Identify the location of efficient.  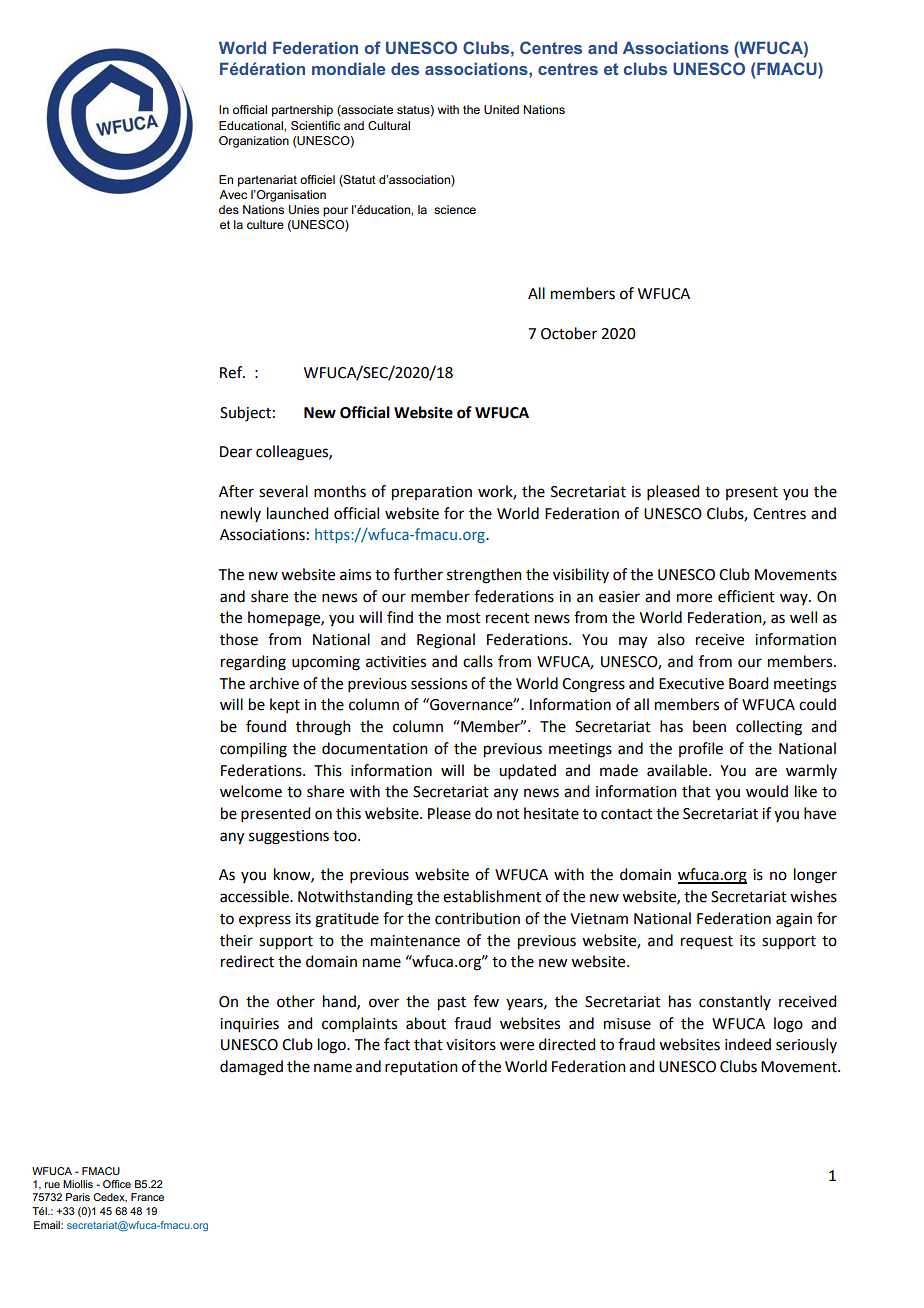
(746, 596).
